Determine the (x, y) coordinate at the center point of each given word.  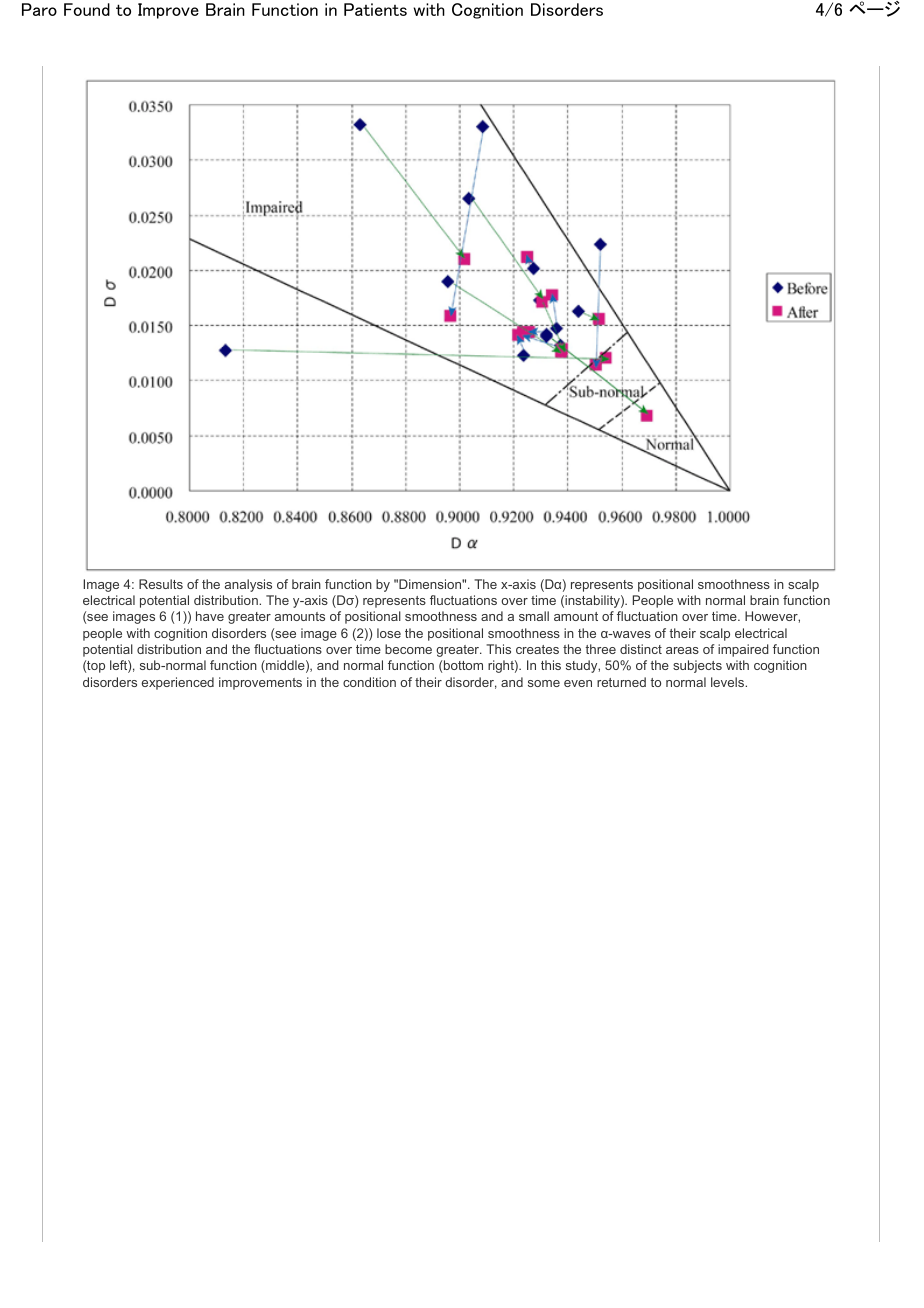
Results (161, 584)
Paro (39, 9)
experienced (178, 683)
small (534, 616)
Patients (375, 9)
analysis (248, 585)
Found (87, 9)
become (408, 649)
